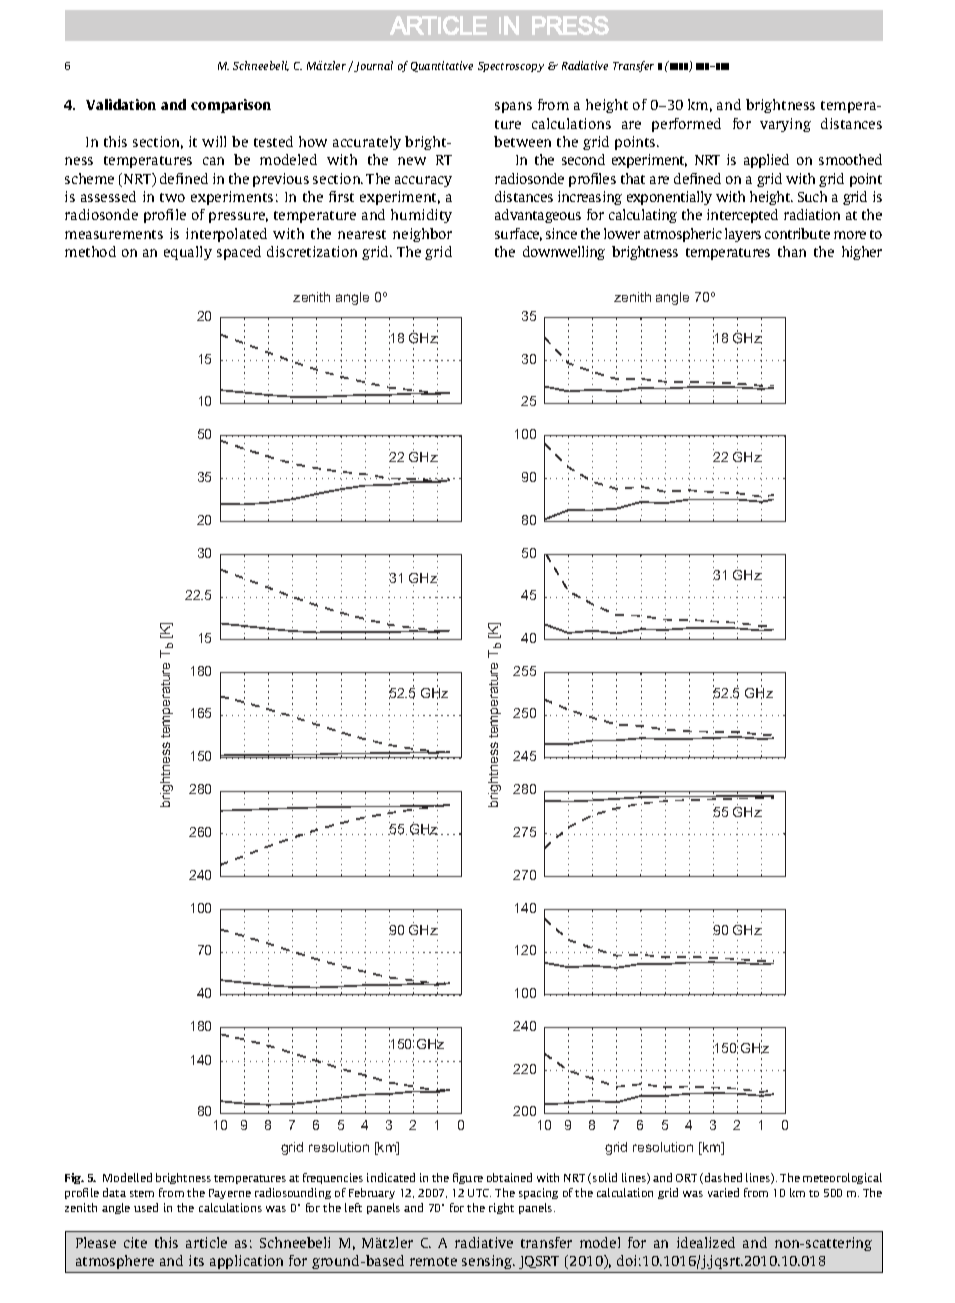 Image resolution: width=955 pixels, height=1303 pixels. What do you see at coordinates (723, 1177) in the page?
I see `dashed` at bounding box center [723, 1177].
